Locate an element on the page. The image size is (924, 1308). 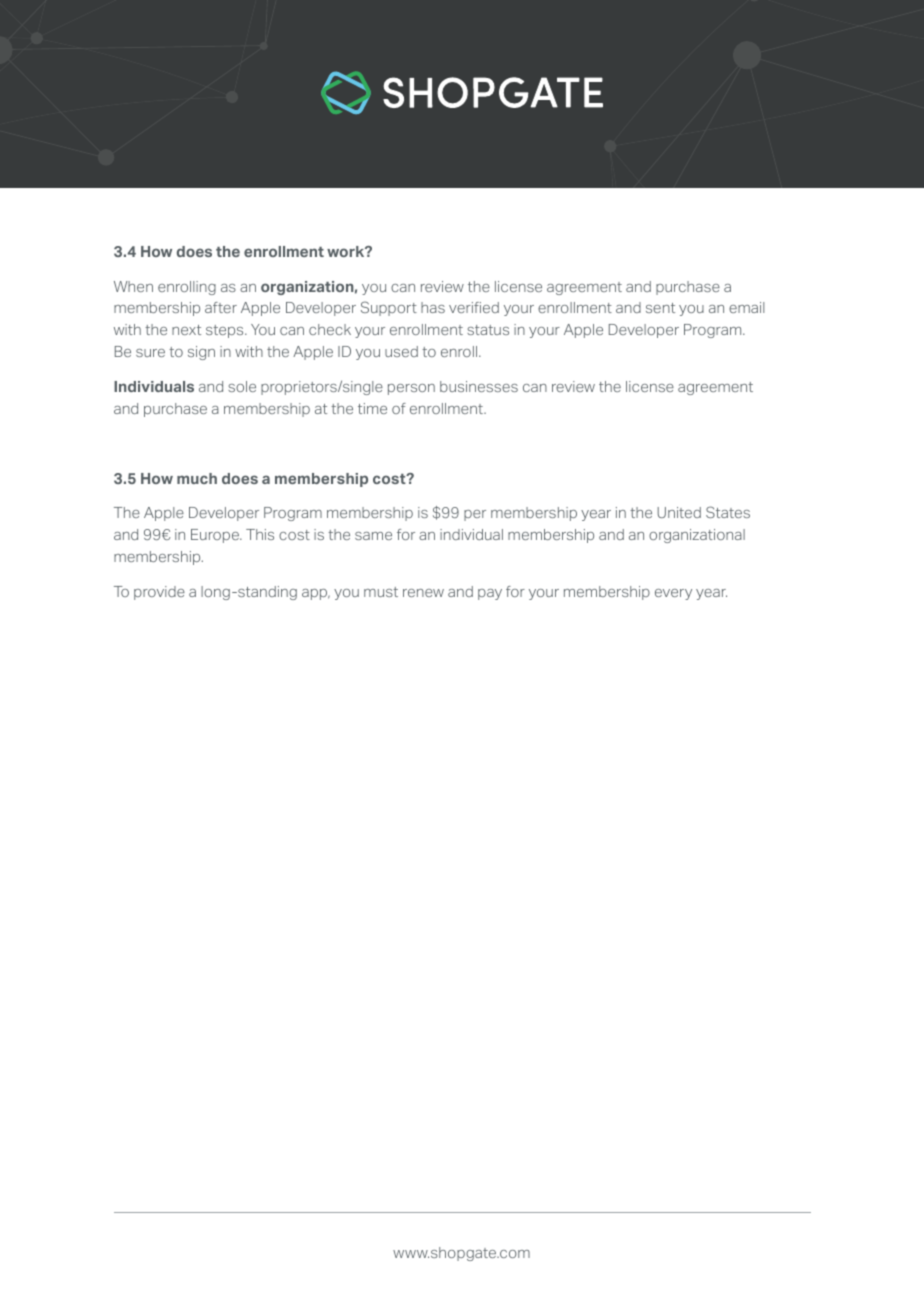
provide is located at coordinates (159, 593).
